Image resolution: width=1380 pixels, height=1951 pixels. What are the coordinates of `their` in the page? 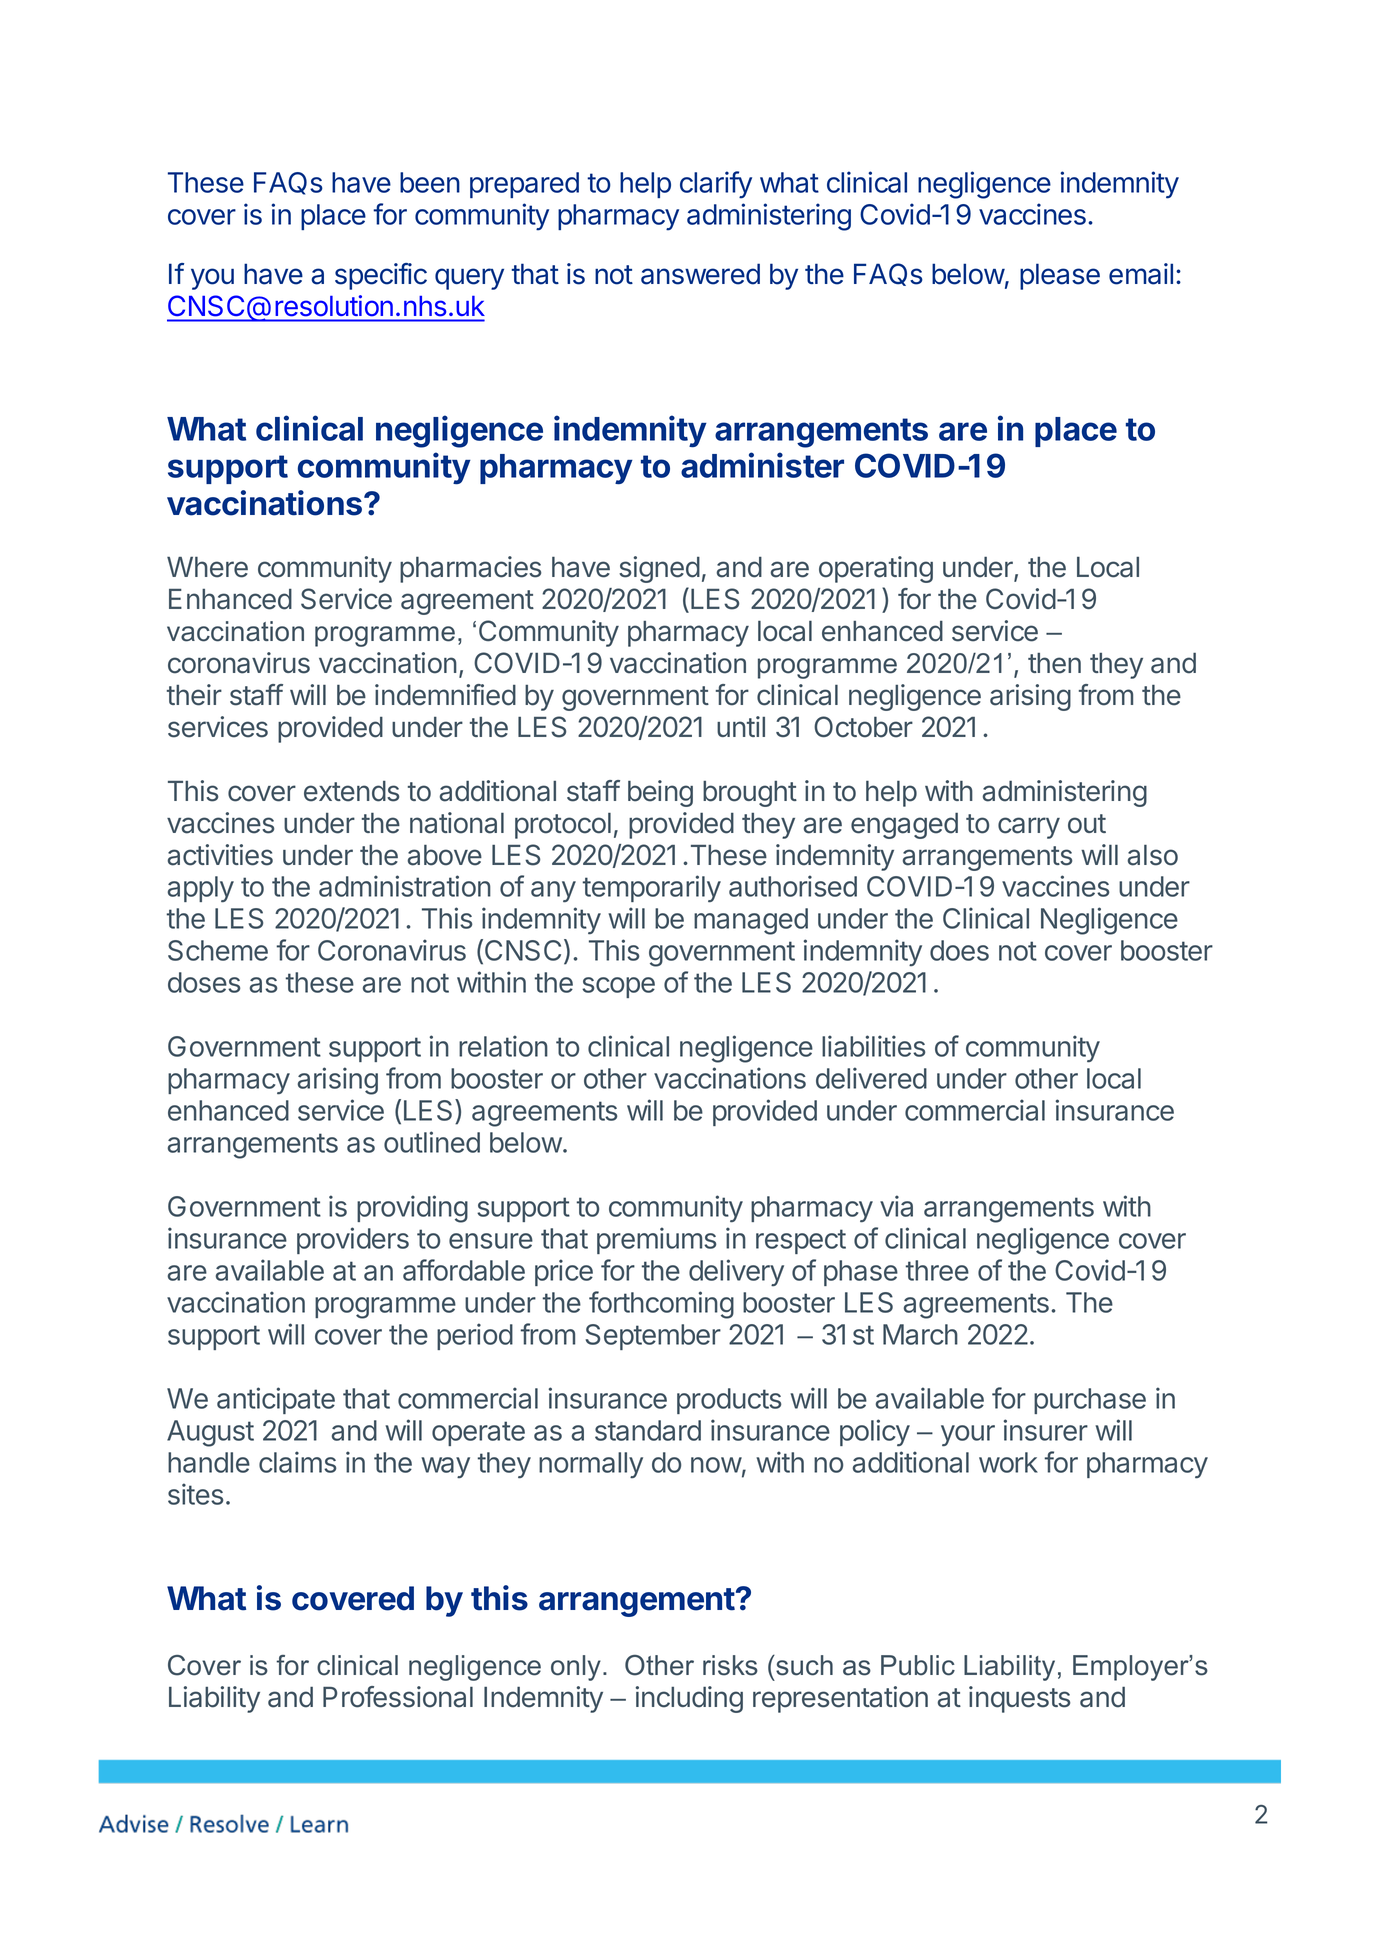 It's located at (194, 695).
